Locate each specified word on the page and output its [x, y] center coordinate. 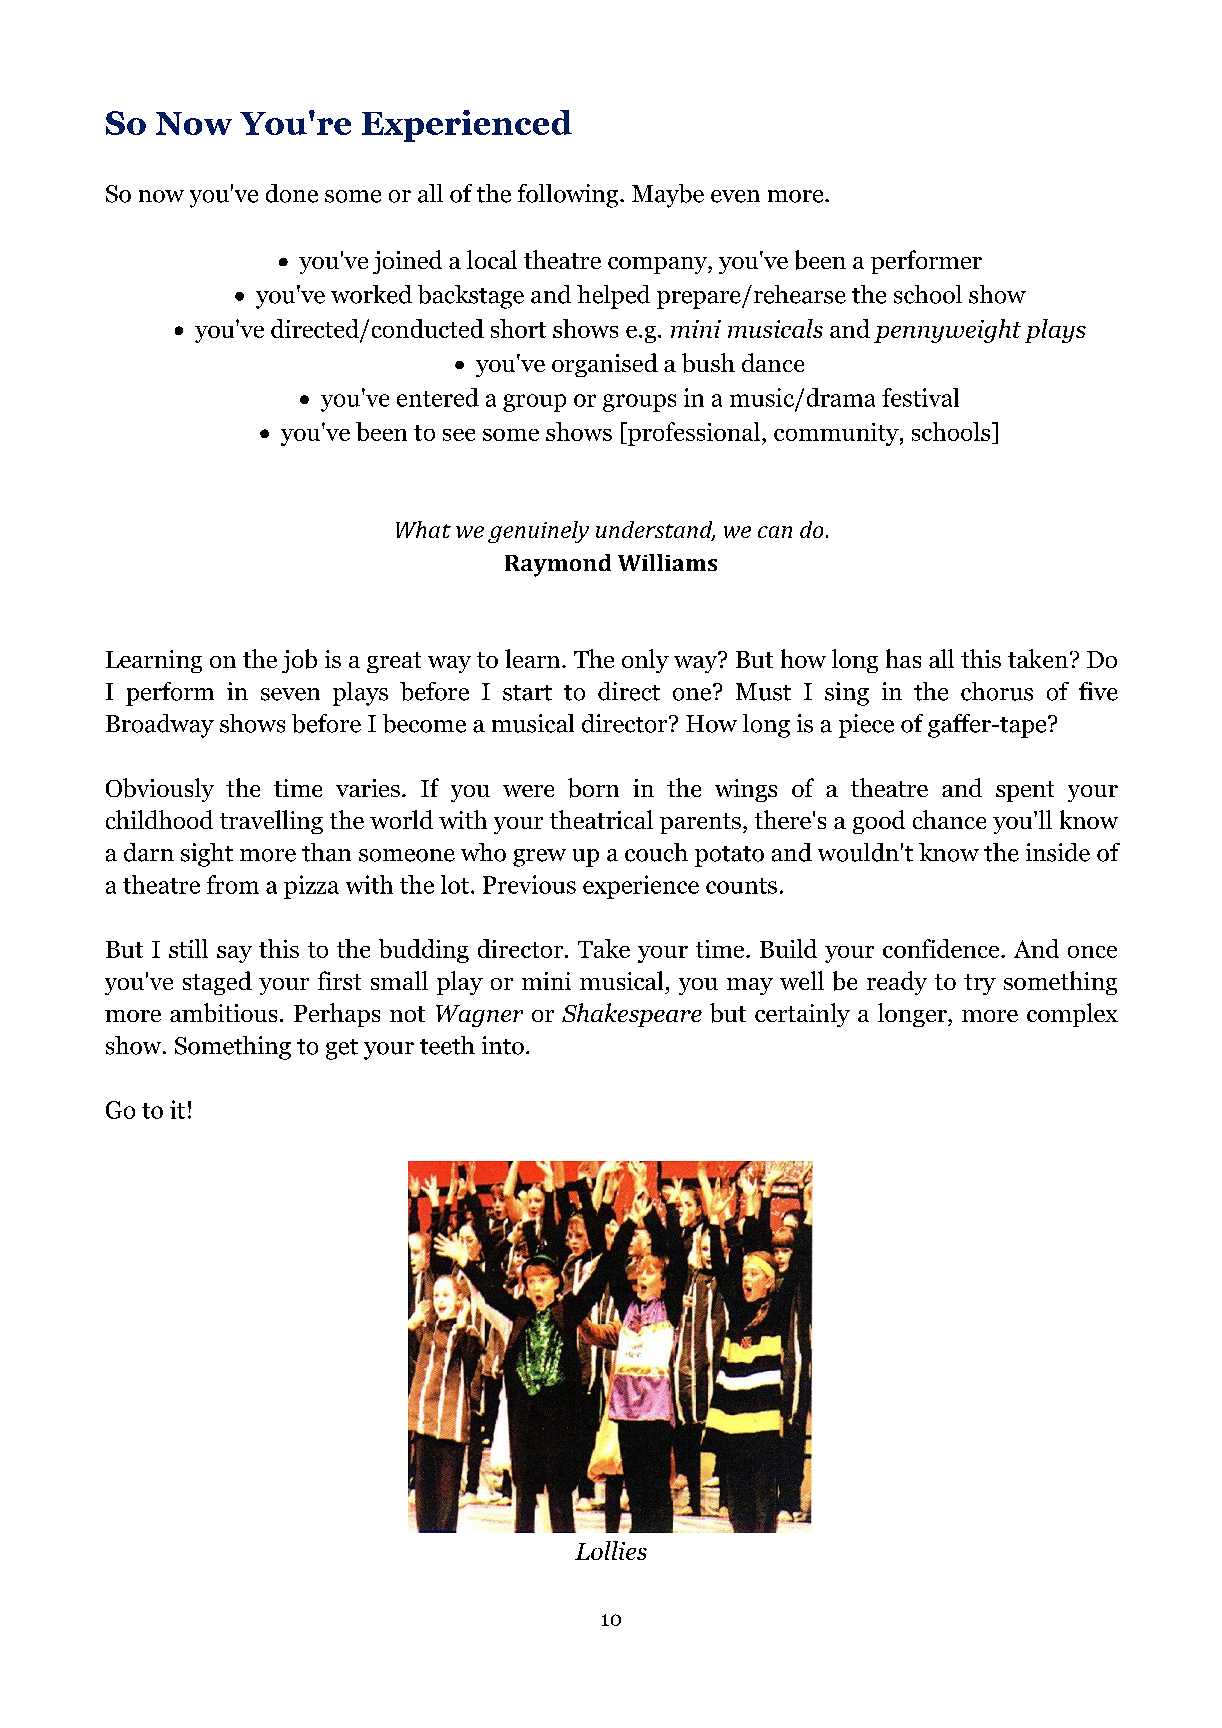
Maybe [668, 196]
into [503, 1045]
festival [920, 397]
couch [656, 852]
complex [1072, 1015]
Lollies [611, 1550]
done [292, 193]
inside [1058, 852]
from [233, 884]
